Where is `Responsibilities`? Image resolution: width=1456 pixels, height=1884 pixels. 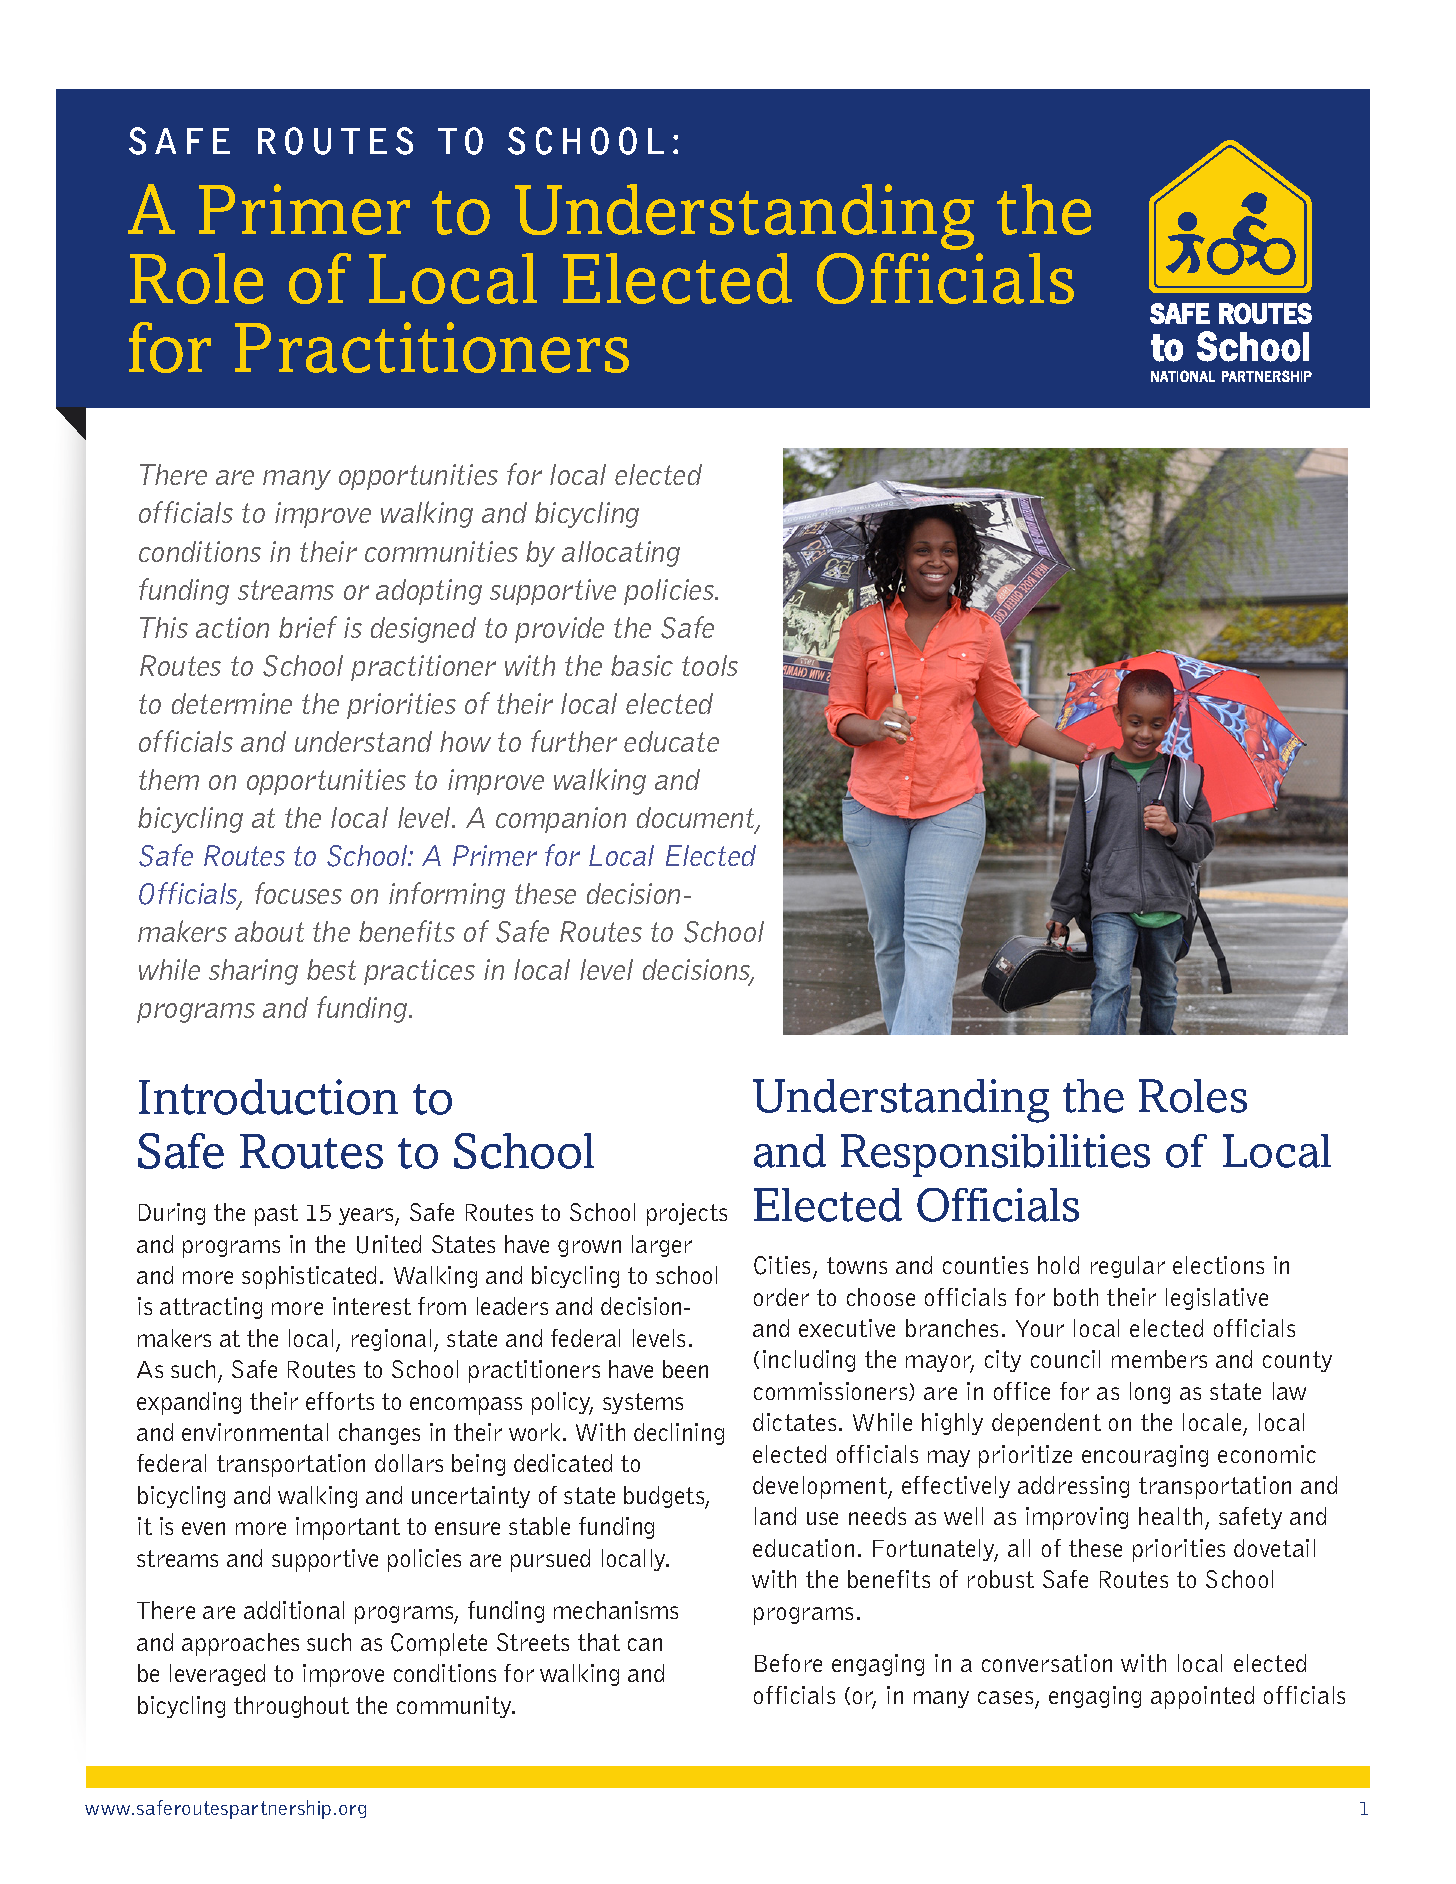
Responsibilities is located at coordinates (995, 1155).
